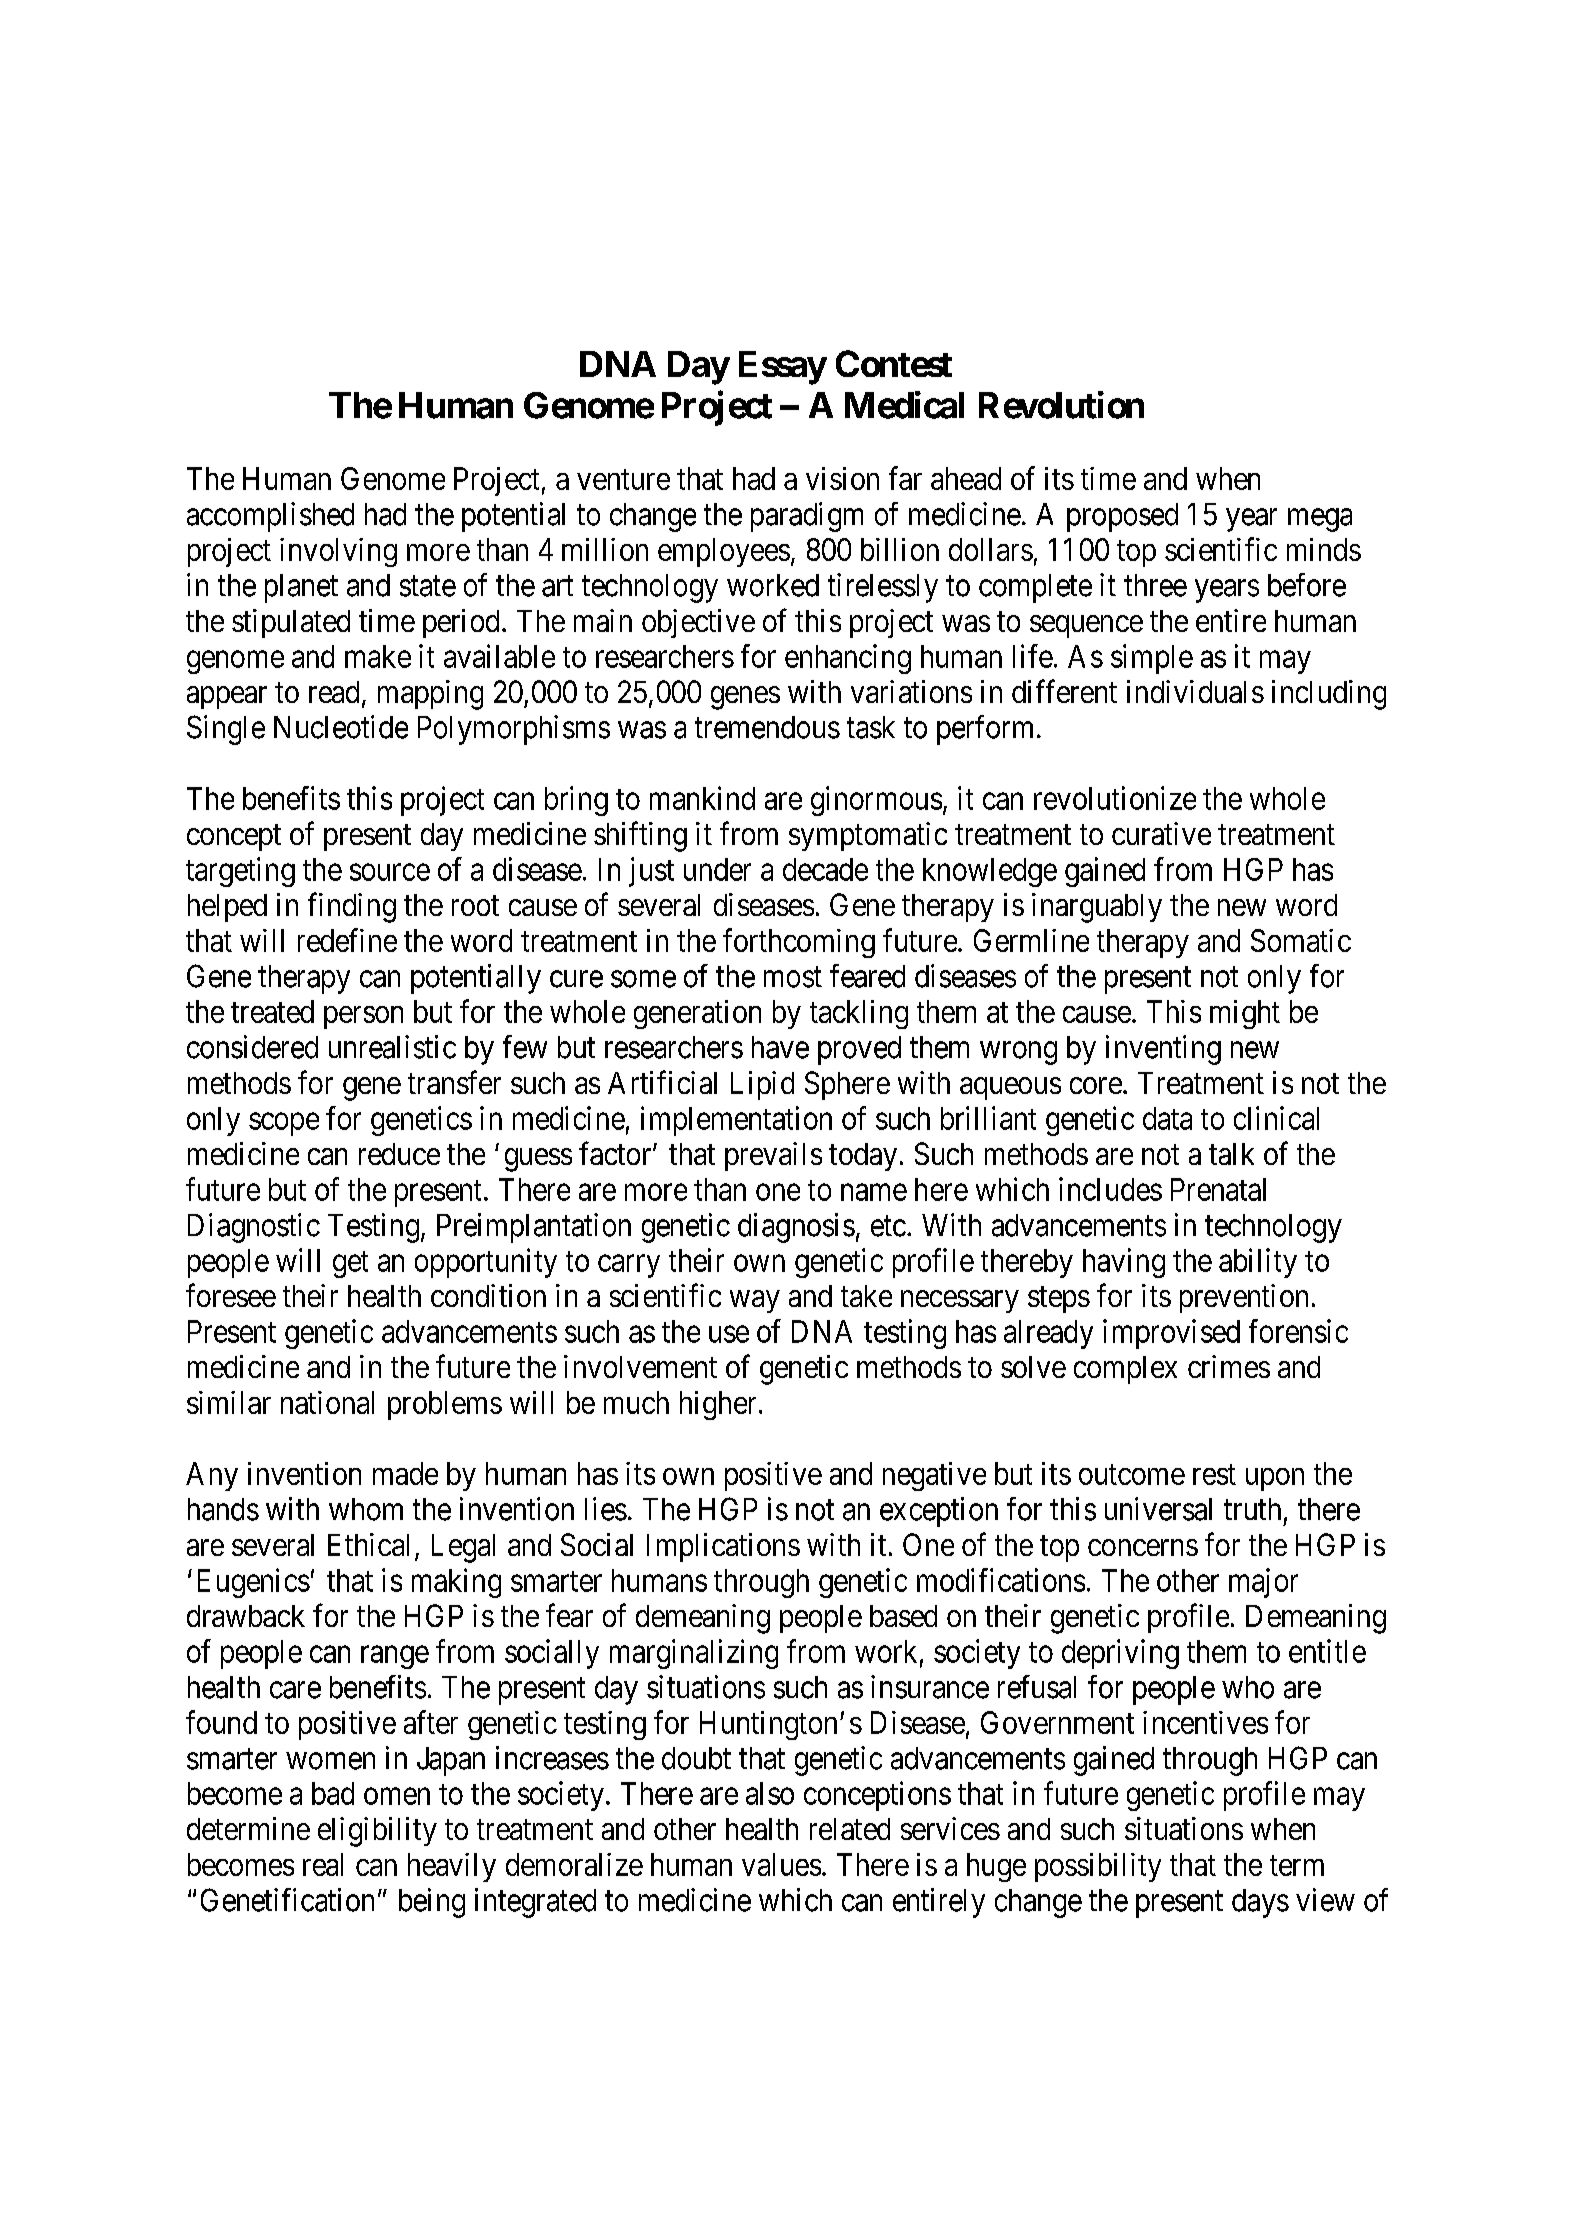  Describe the element at coordinates (363, 1017) in the image. I see `person` at that location.
